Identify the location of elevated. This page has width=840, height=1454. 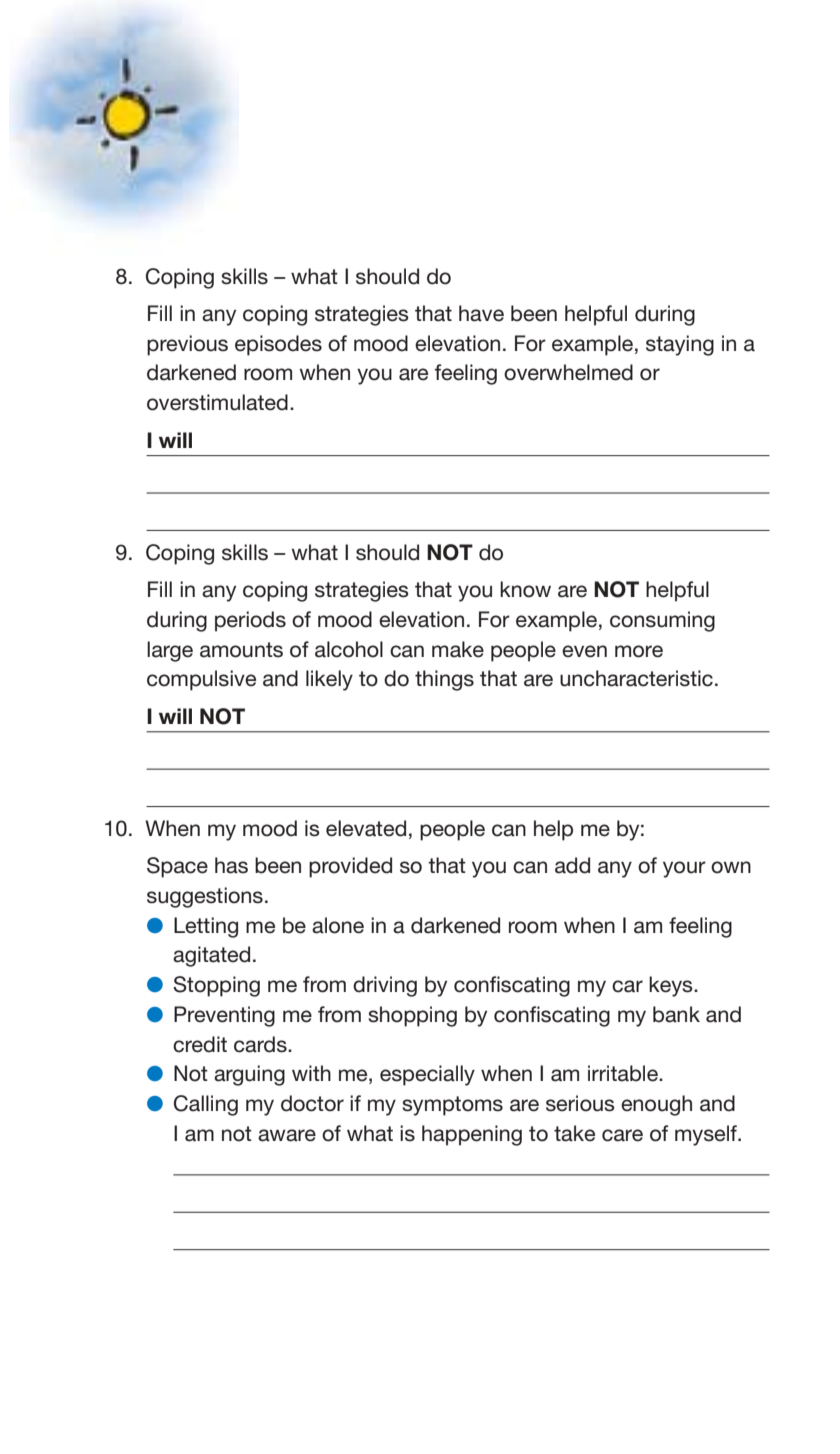
(366, 828).
